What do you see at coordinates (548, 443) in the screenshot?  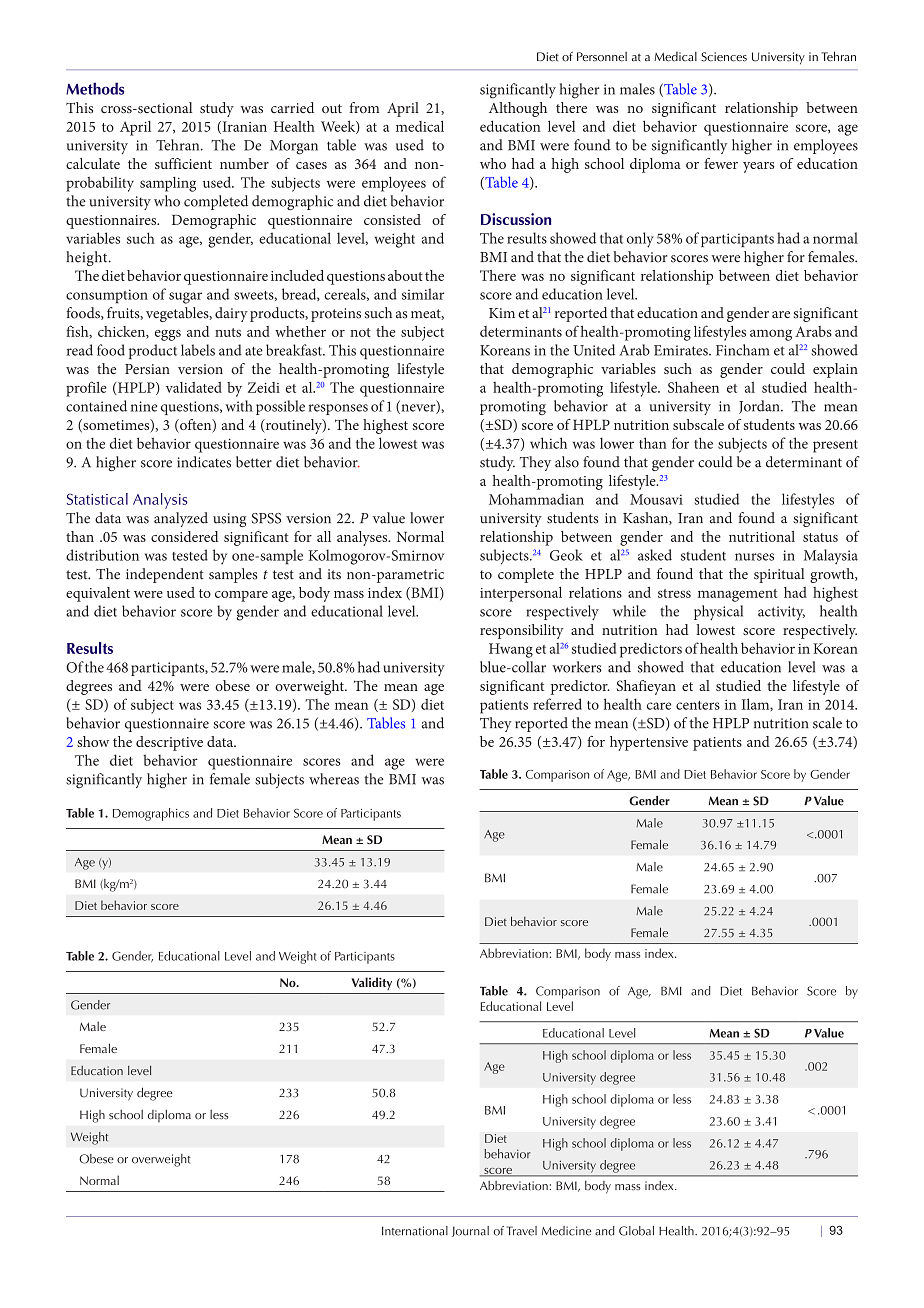 I see `which` at bounding box center [548, 443].
